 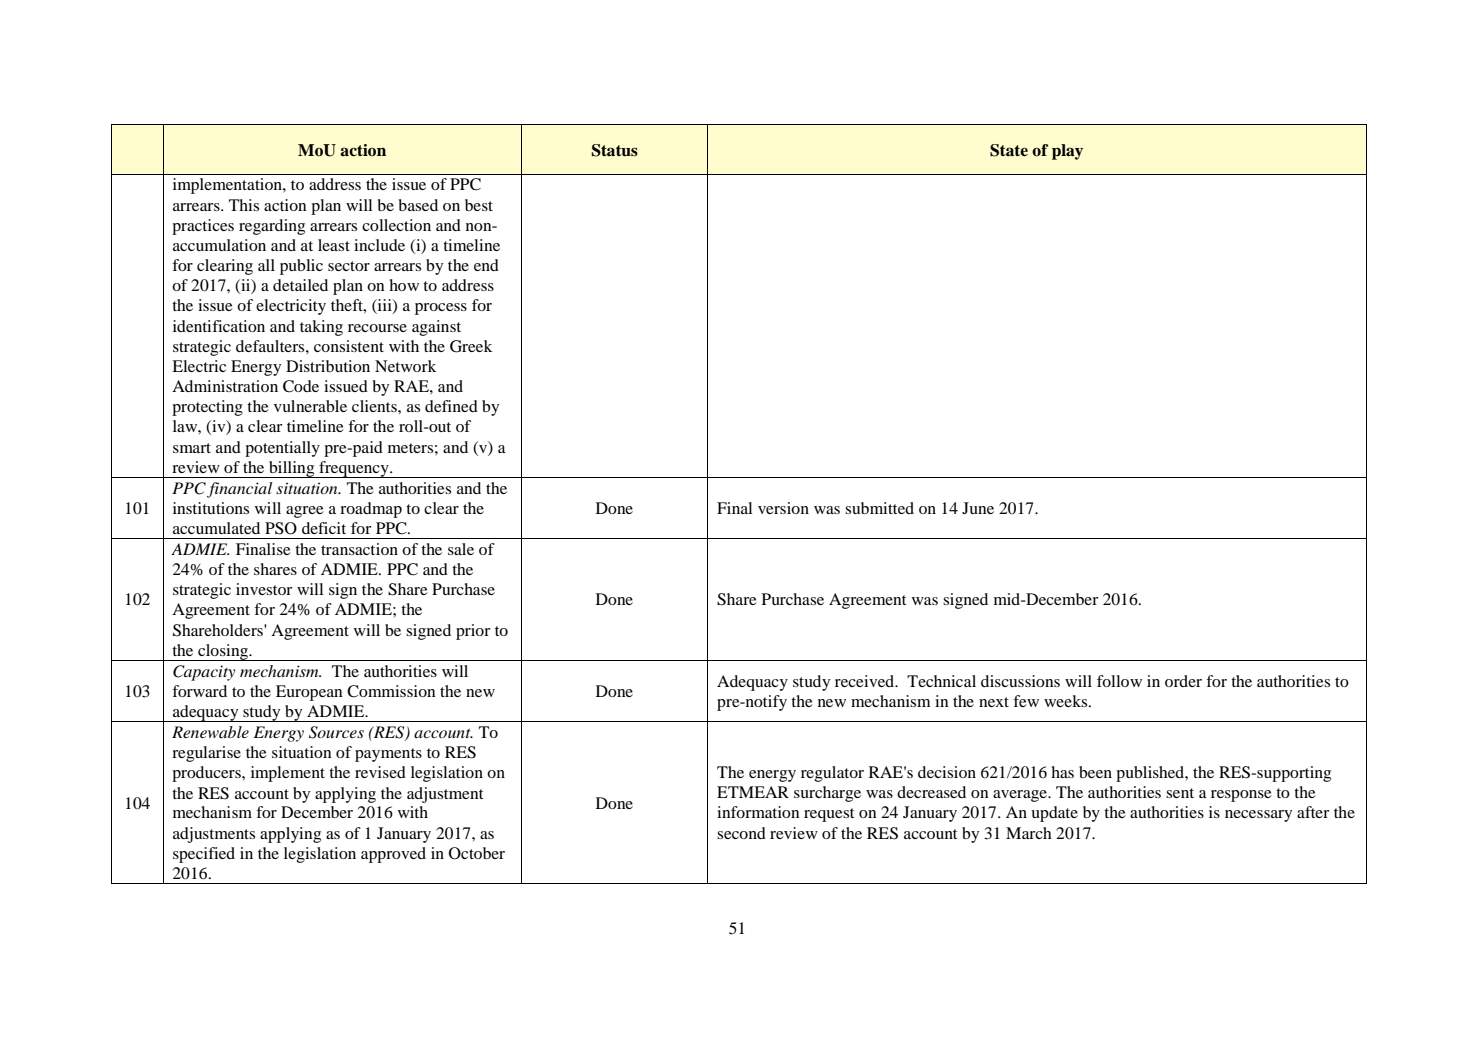 What do you see at coordinates (309, 693) in the image?
I see `European` at bounding box center [309, 693].
